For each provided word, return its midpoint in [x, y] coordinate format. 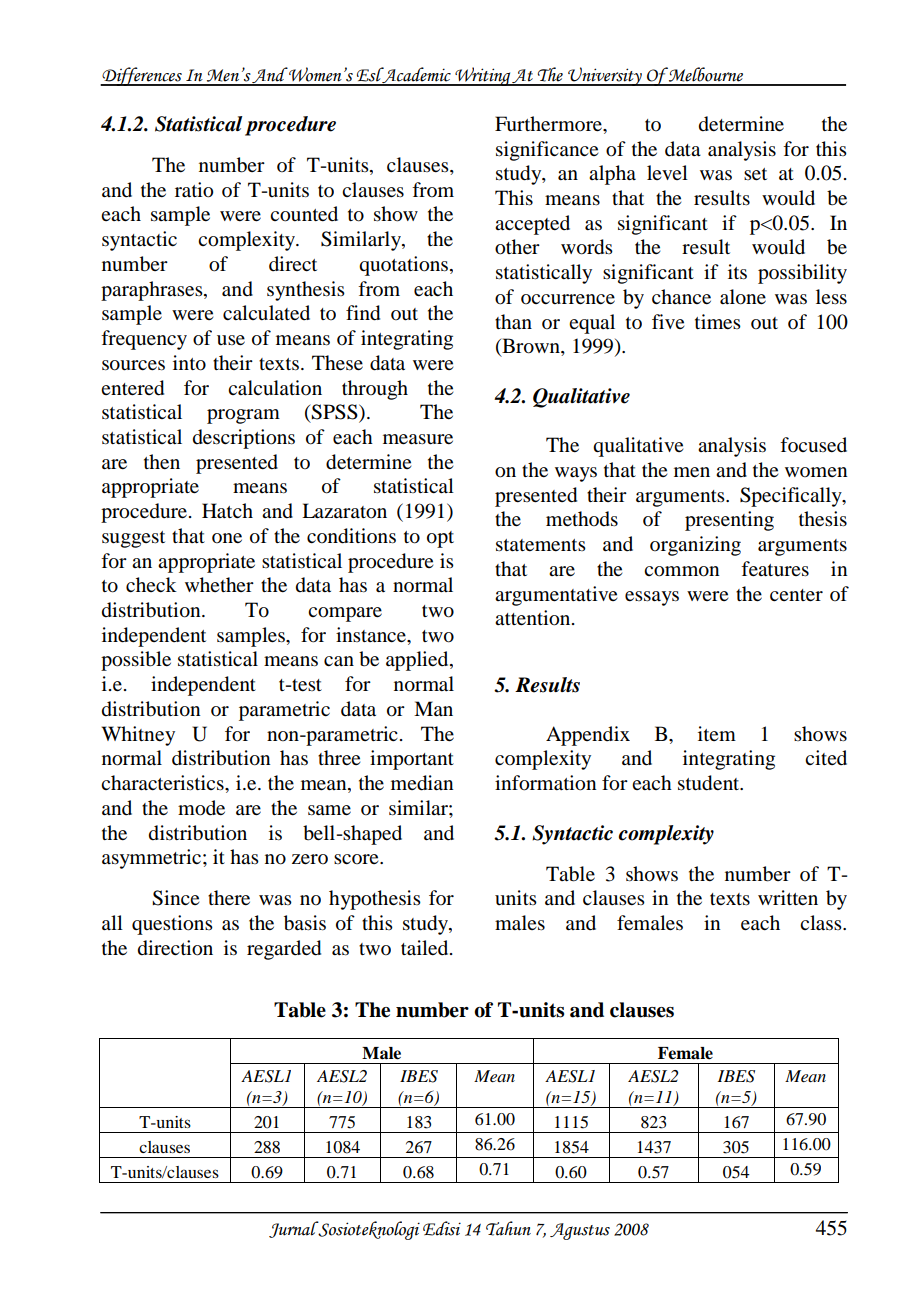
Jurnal [294, 1229]
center [796, 595]
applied [418, 661]
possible [136, 661]
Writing [482, 76]
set [755, 174]
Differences [142, 76]
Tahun [508, 1228]
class [822, 923]
